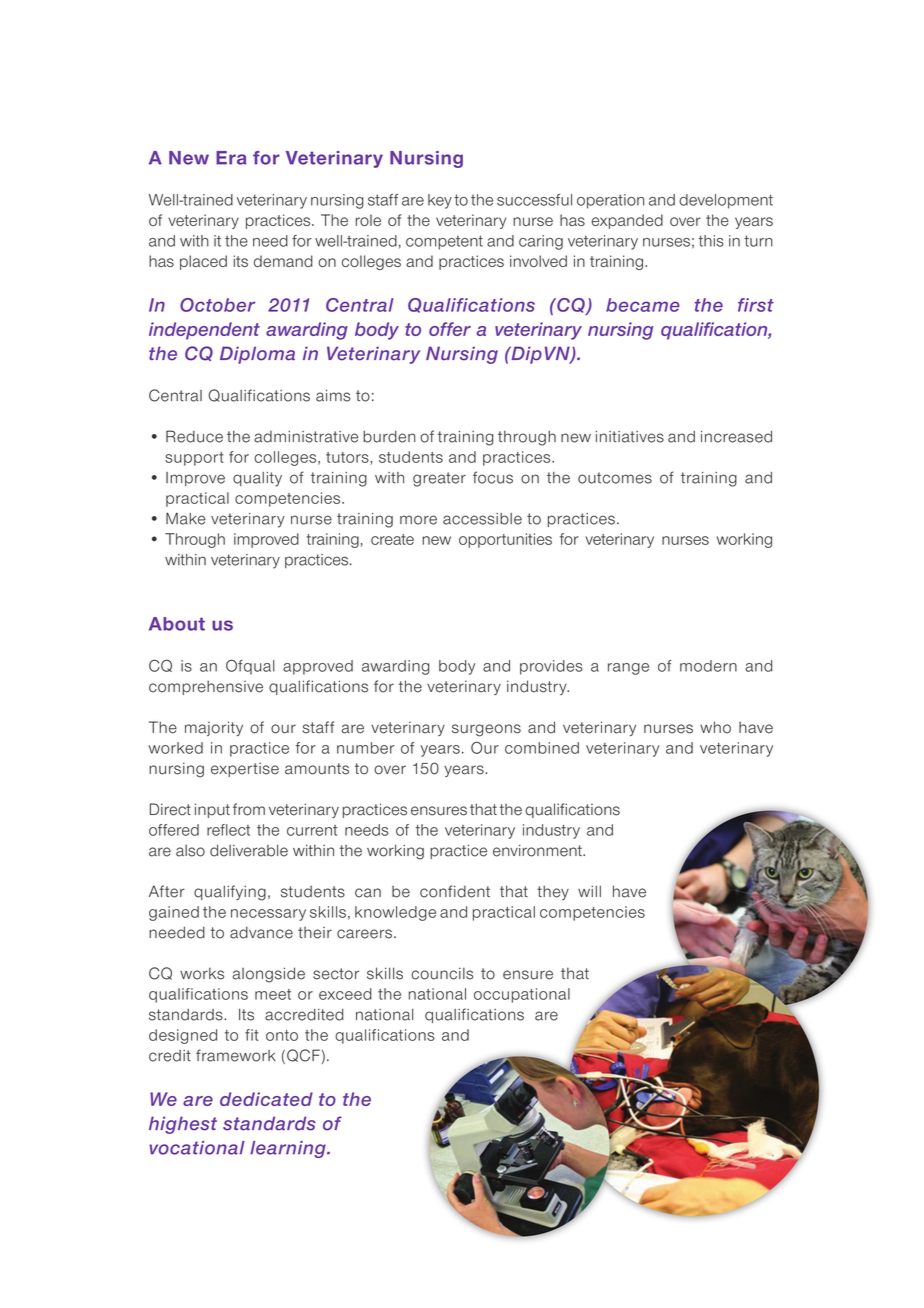 This image has height=1308, width=924. What do you see at coordinates (522, 995) in the image?
I see `occupational` at bounding box center [522, 995].
